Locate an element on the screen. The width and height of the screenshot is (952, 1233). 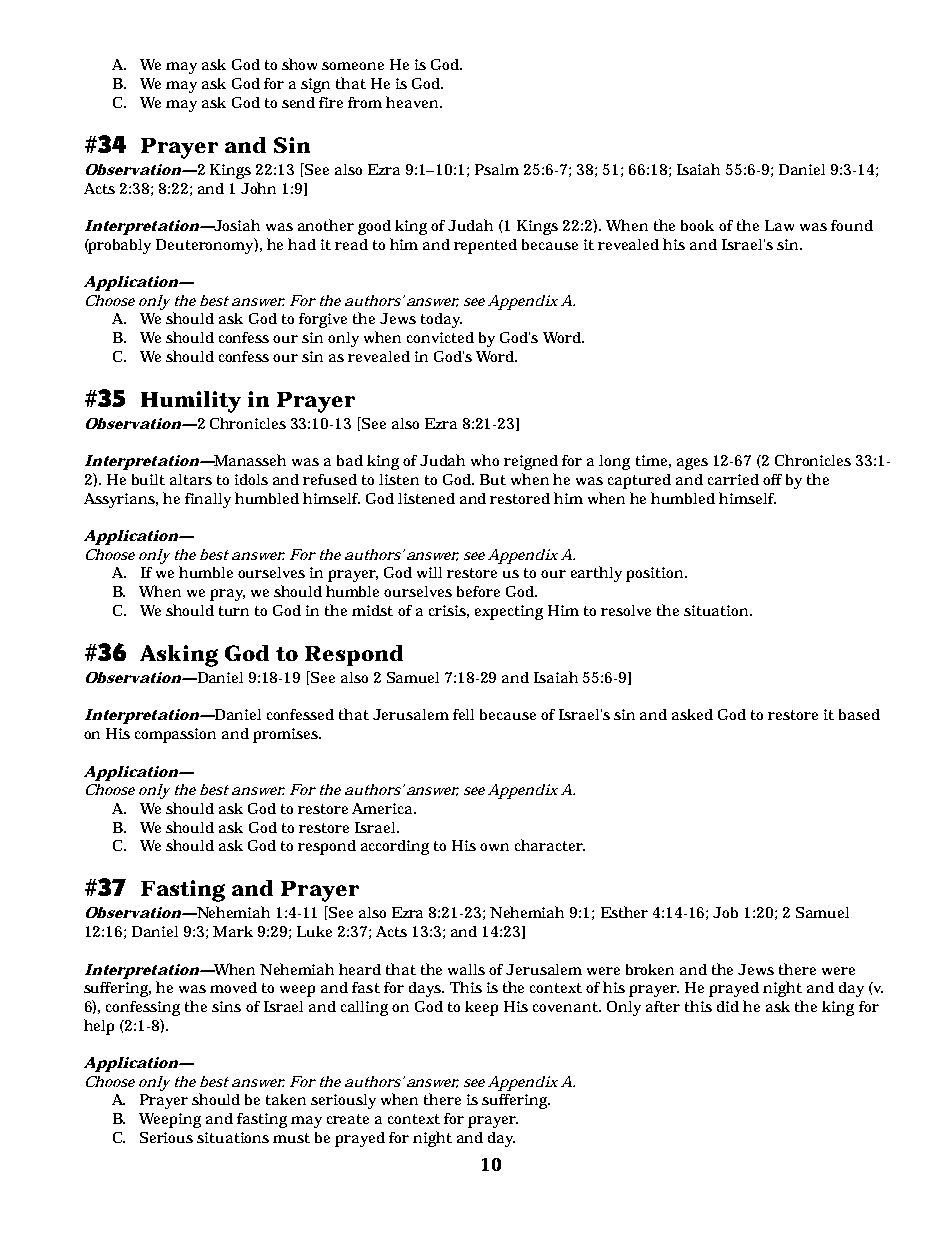
position is located at coordinates (656, 574).
